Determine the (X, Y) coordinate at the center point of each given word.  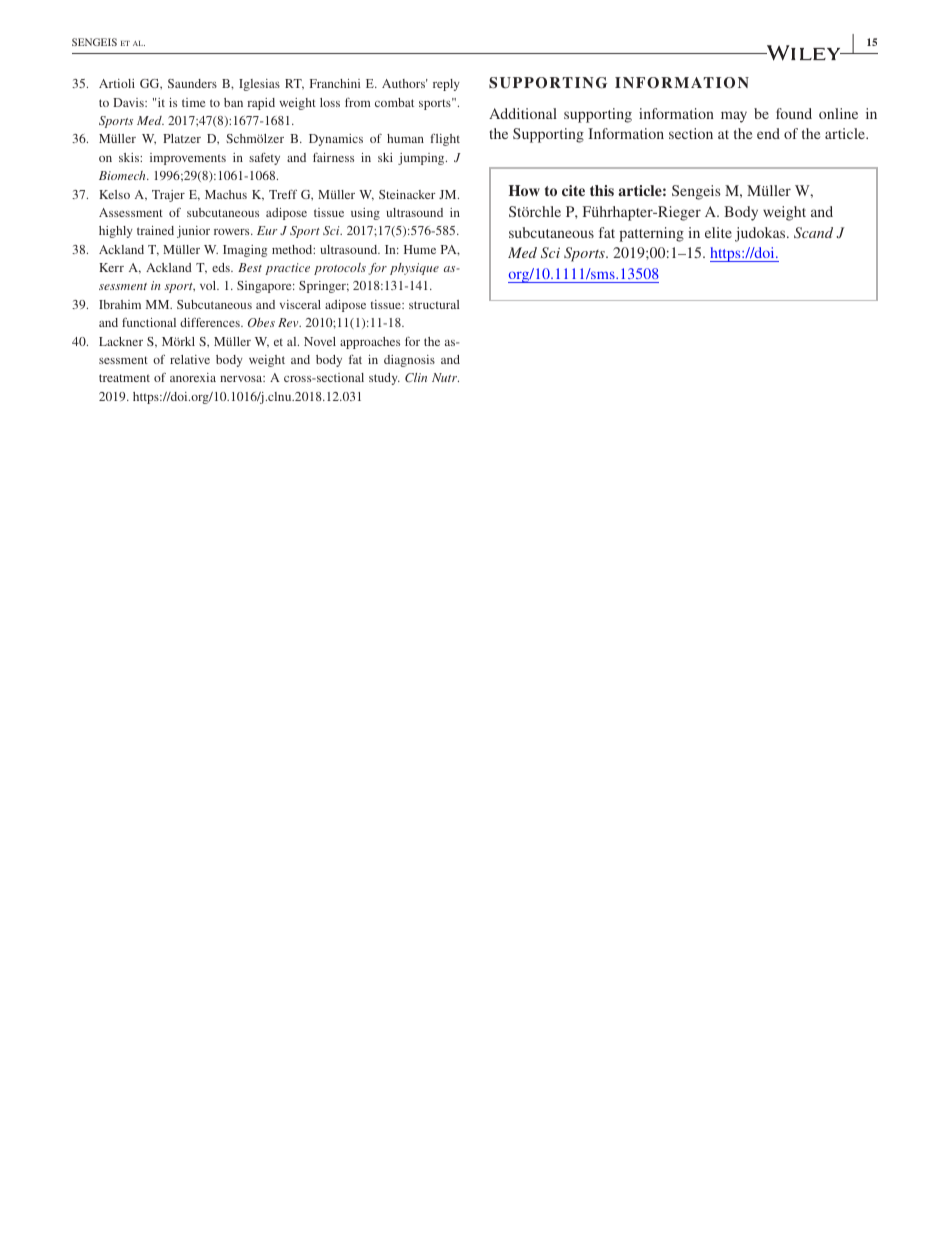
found (794, 113)
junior (193, 232)
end (768, 133)
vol (209, 285)
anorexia (193, 377)
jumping (422, 159)
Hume (420, 249)
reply (446, 85)
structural (434, 304)
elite (718, 232)
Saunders (192, 83)
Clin (416, 377)
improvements (188, 159)
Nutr (445, 377)
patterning (651, 234)
